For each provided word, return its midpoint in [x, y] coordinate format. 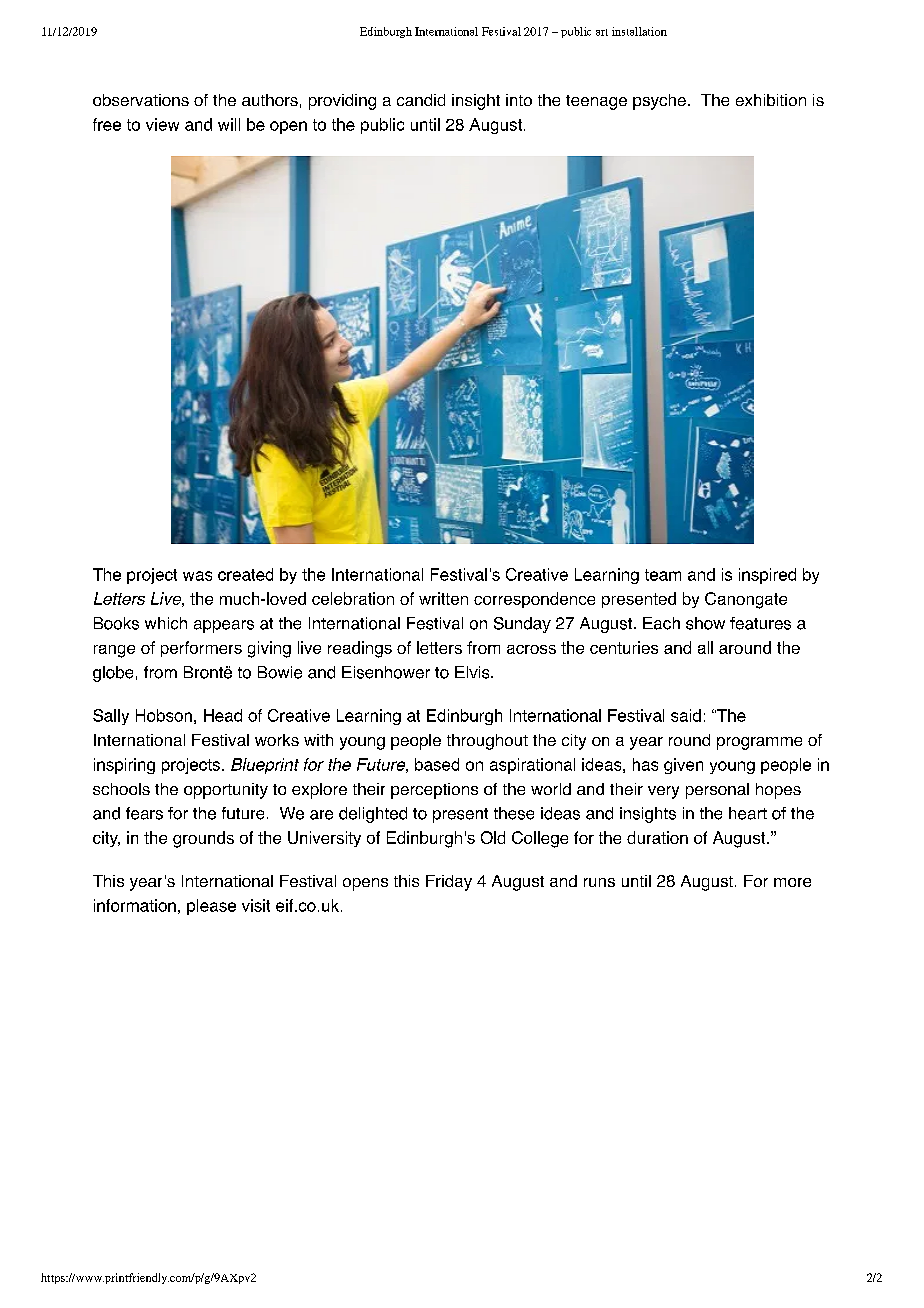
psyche [659, 102]
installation [639, 31]
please [211, 907]
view [162, 124]
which [166, 623]
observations [141, 100]
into [519, 100]
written [443, 598]
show [705, 623]
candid [421, 100]
